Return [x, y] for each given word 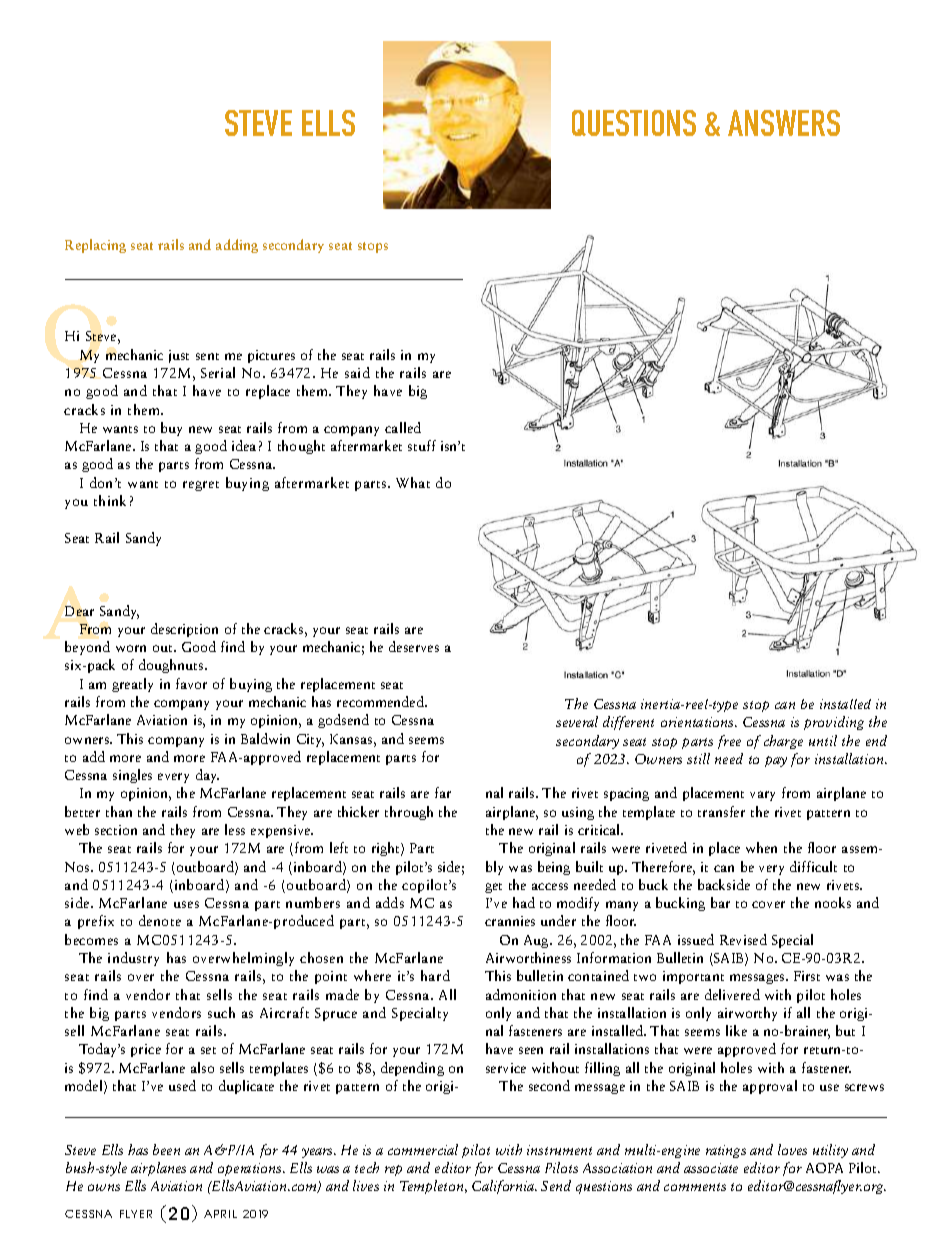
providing [834, 723]
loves [792, 1149]
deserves [414, 646]
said [357, 372]
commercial [423, 1149]
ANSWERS [784, 123]
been [166, 1149]
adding [237, 246]
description [184, 630]
